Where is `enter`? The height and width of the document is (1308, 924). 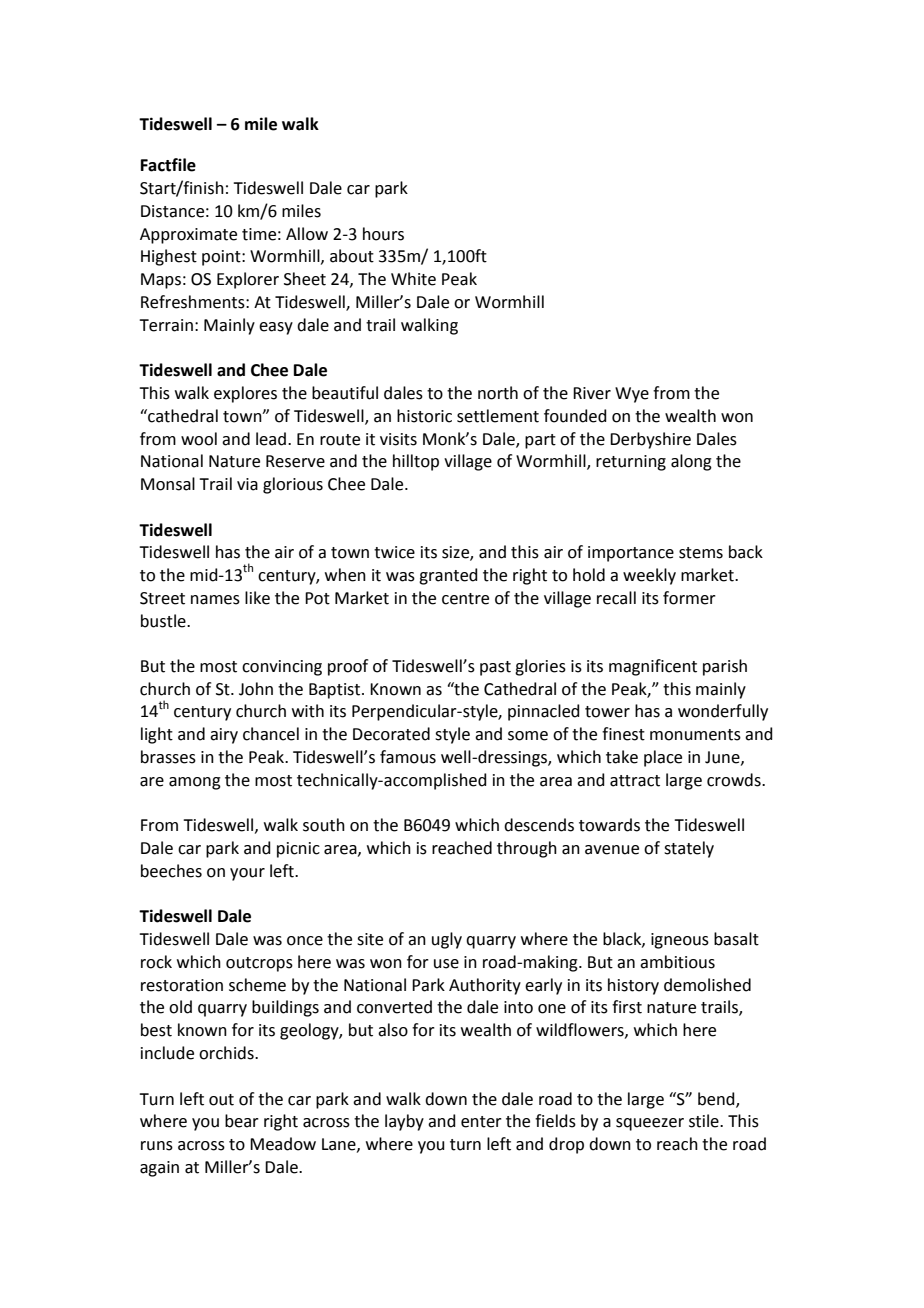
enter is located at coordinates (481, 1122).
